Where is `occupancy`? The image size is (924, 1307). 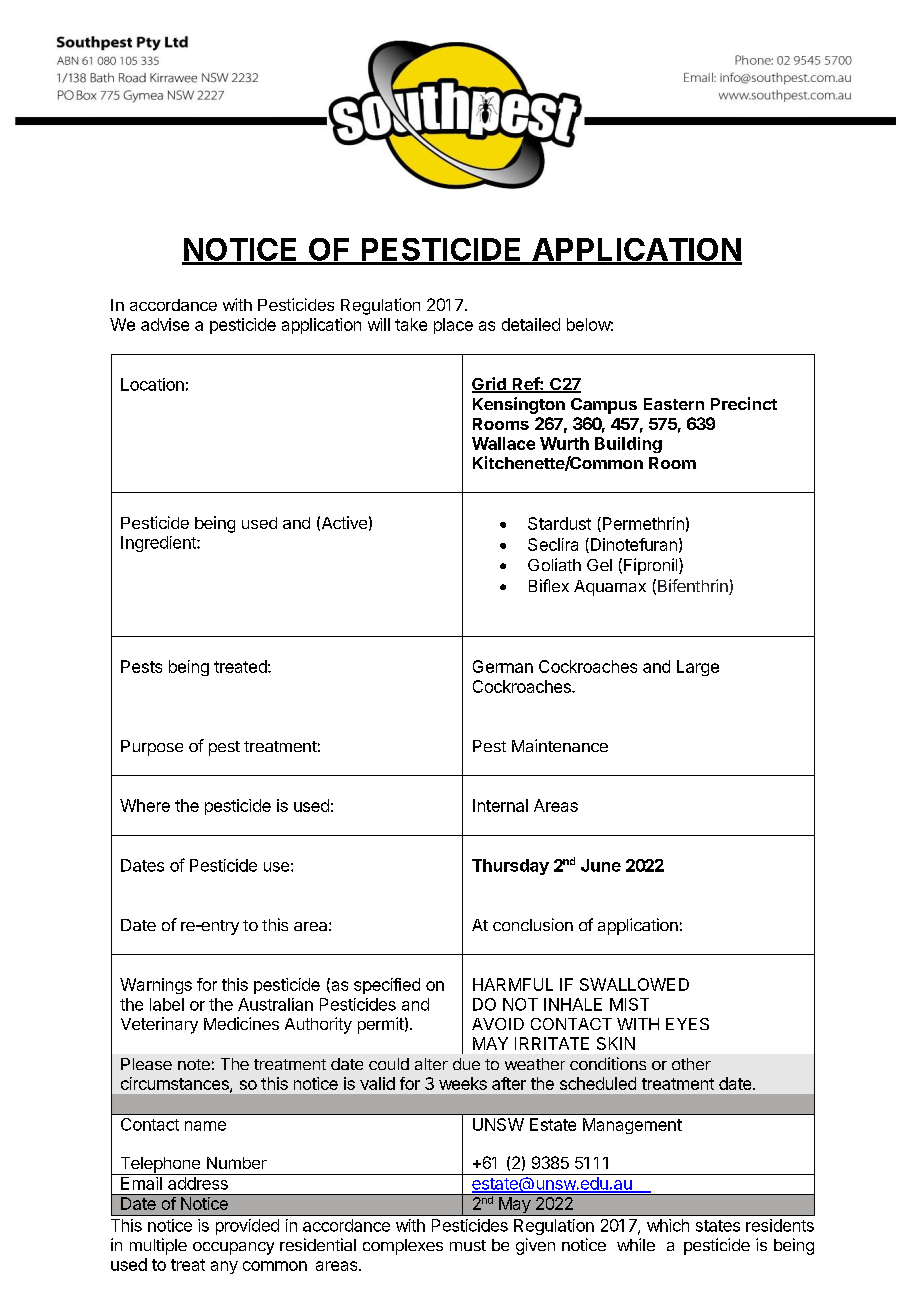 occupancy is located at coordinates (233, 1248).
